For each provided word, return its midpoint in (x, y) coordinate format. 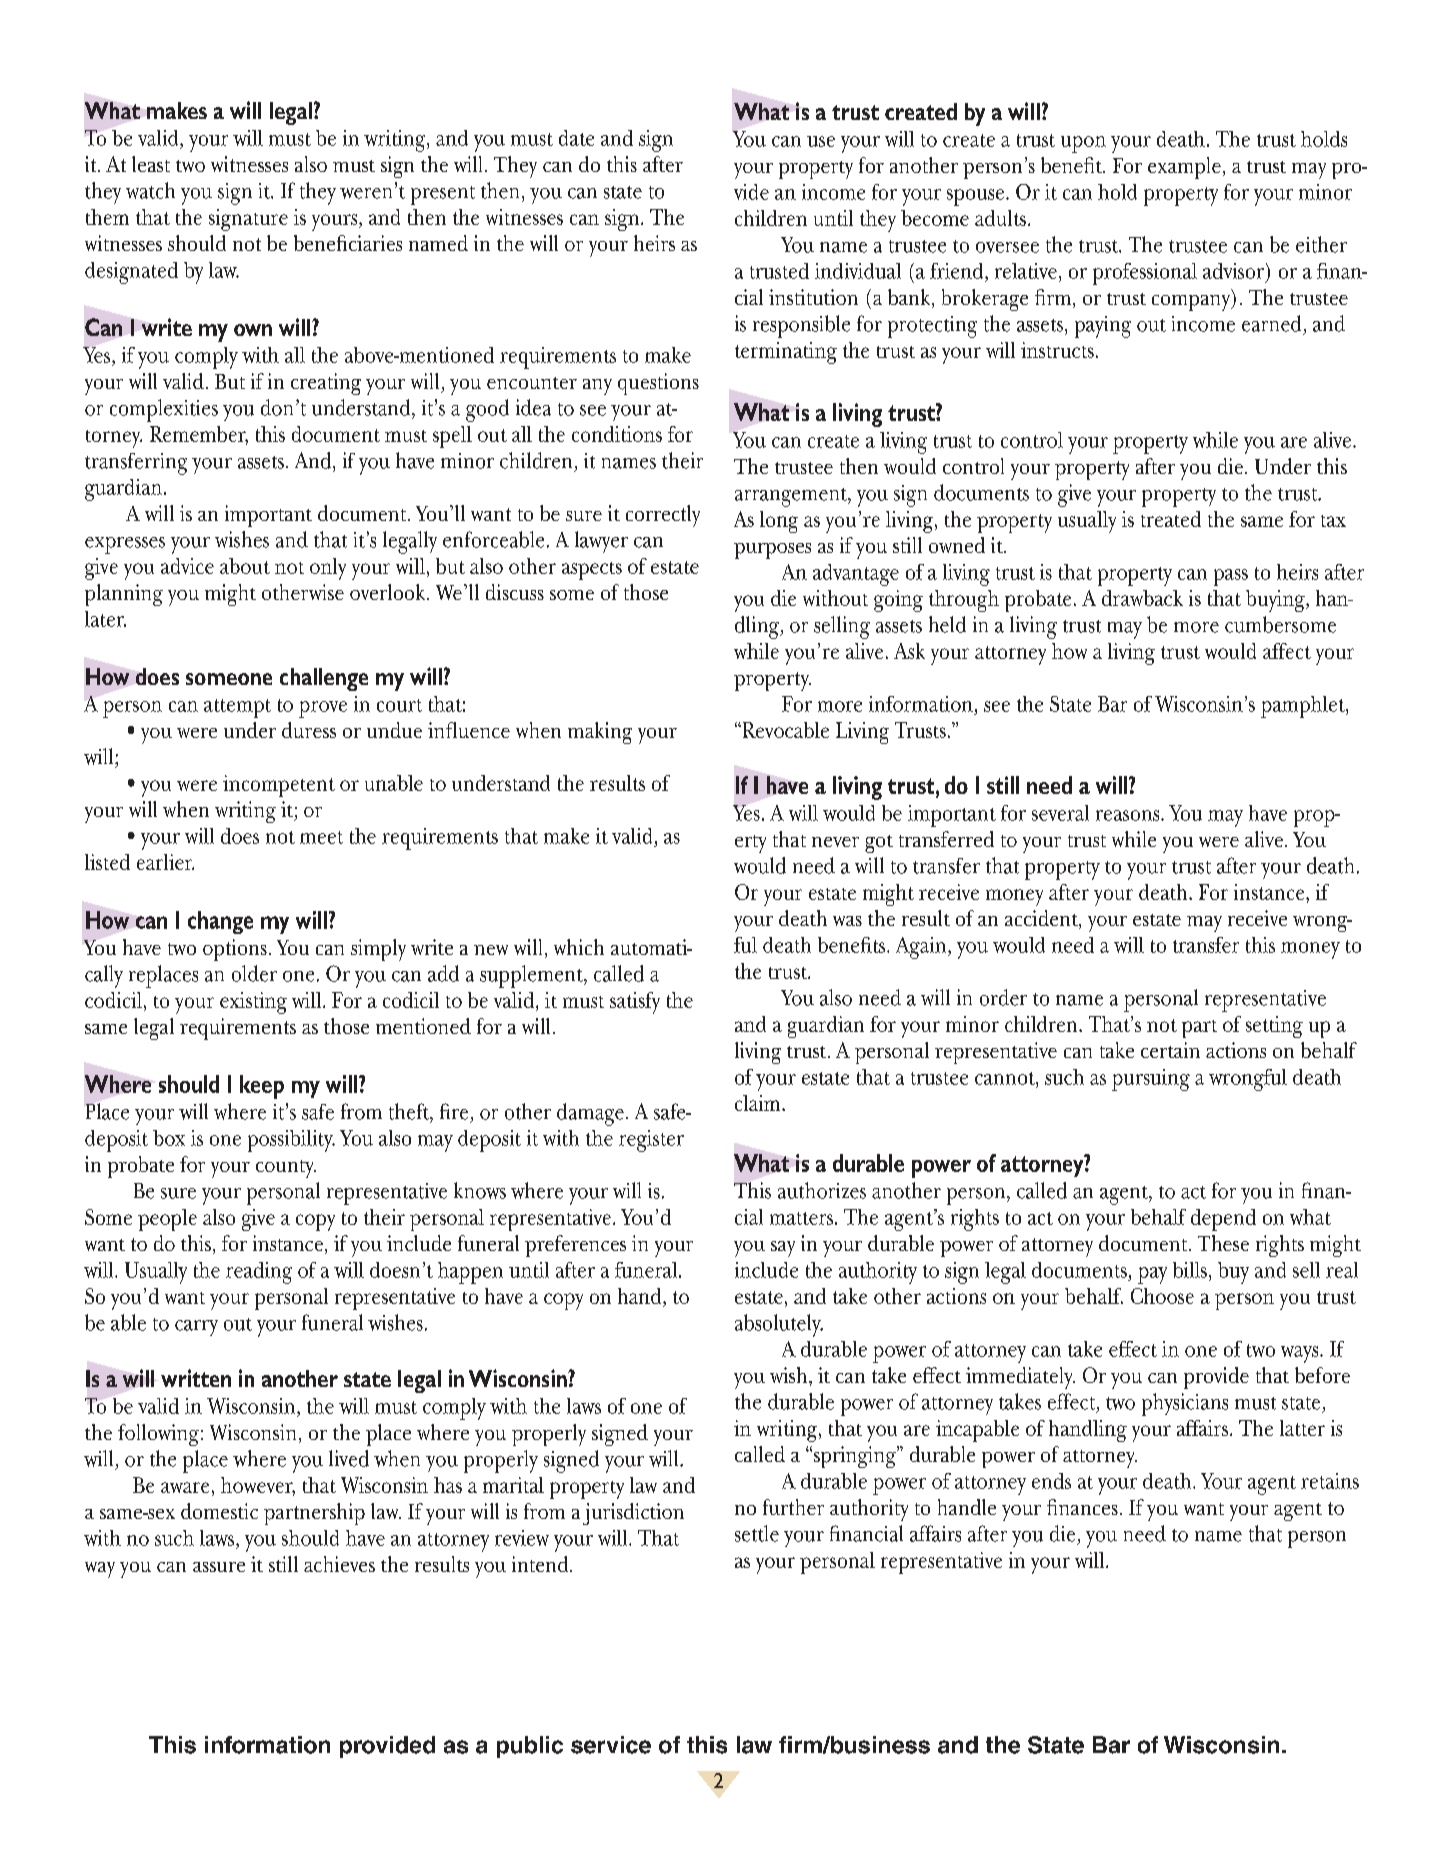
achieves (339, 1564)
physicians (1185, 1404)
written (196, 1378)
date (576, 138)
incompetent (279, 786)
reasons (1129, 815)
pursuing (1151, 1080)
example (1184, 168)
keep (262, 1087)
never (835, 842)
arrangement (792, 497)
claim (759, 1103)
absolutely (779, 1325)
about (245, 566)
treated (1171, 519)
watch (150, 190)
